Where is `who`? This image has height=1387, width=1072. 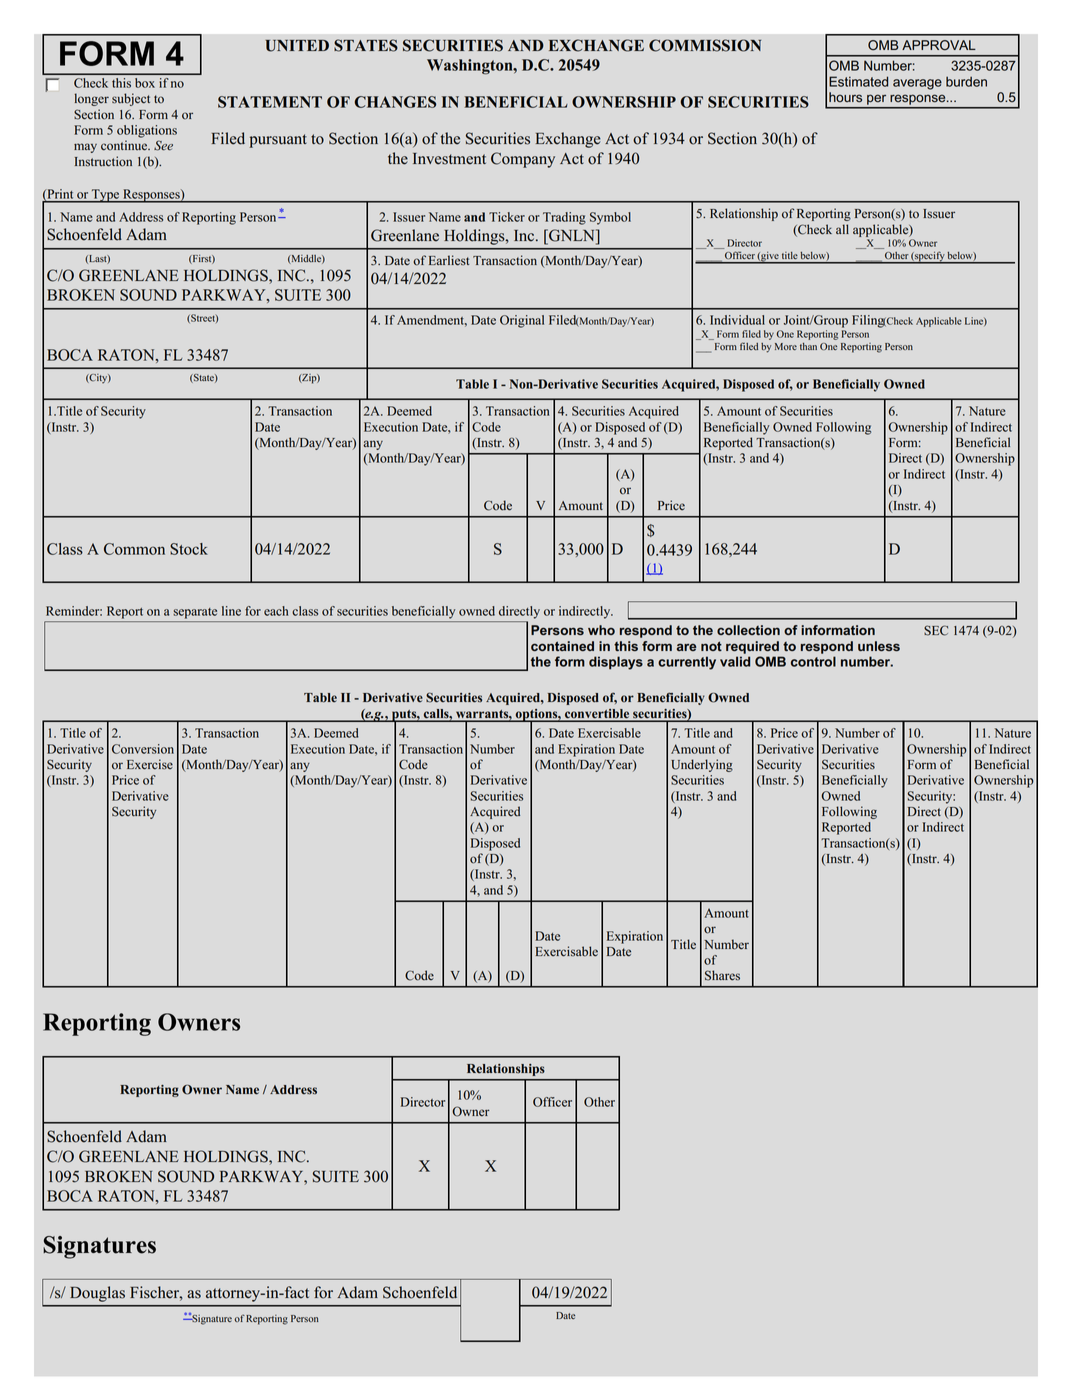 who is located at coordinates (601, 630).
